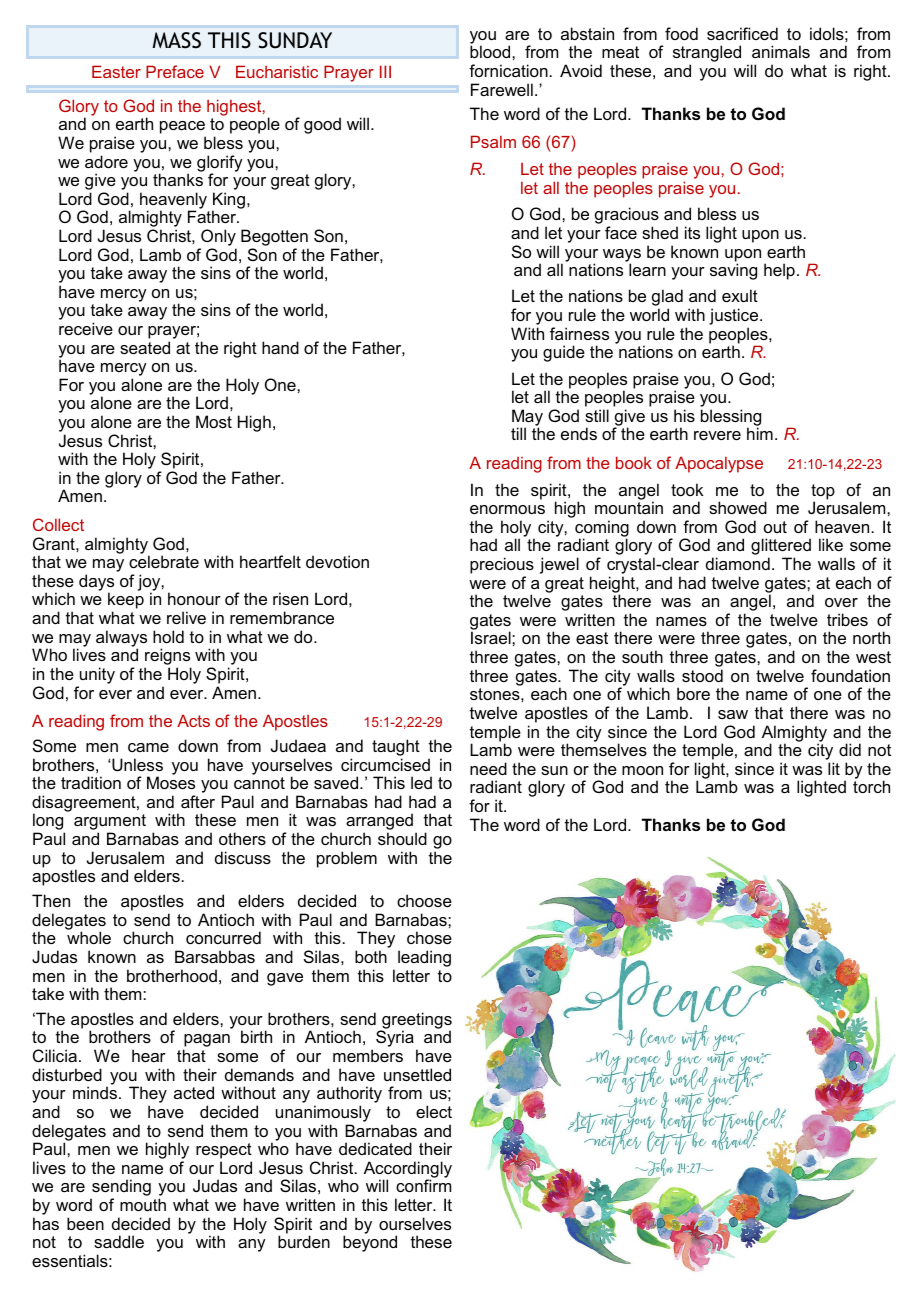 The width and height of the image is (924, 1308). Describe the element at coordinates (143, 1204) in the image. I see `mouth` at that location.
